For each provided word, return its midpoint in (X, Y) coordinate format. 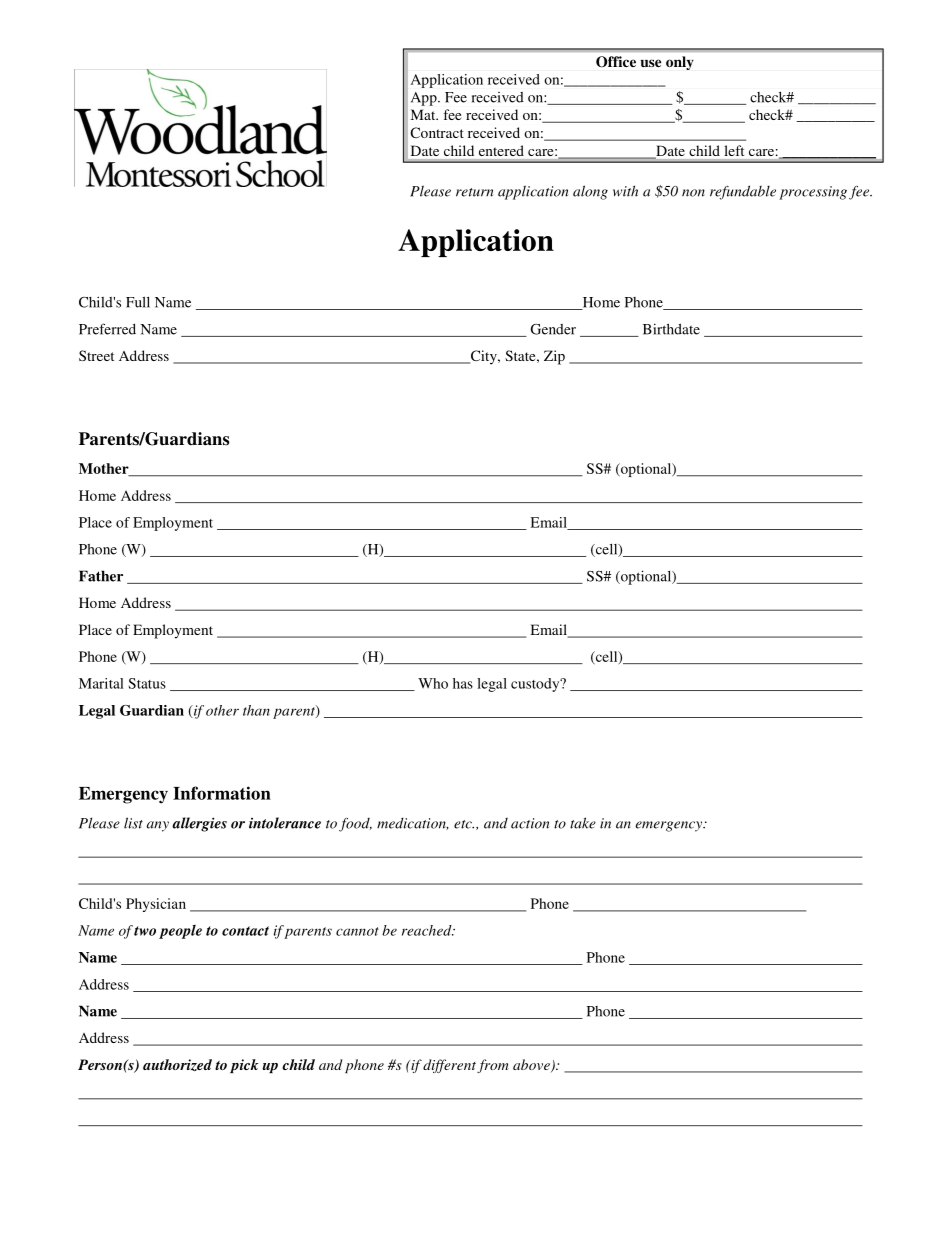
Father (101, 576)
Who (433, 683)
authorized (177, 1065)
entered (501, 150)
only (680, 63)
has (463, 683)
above (532, 1066)
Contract (437, 132)
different (449, 1066)
